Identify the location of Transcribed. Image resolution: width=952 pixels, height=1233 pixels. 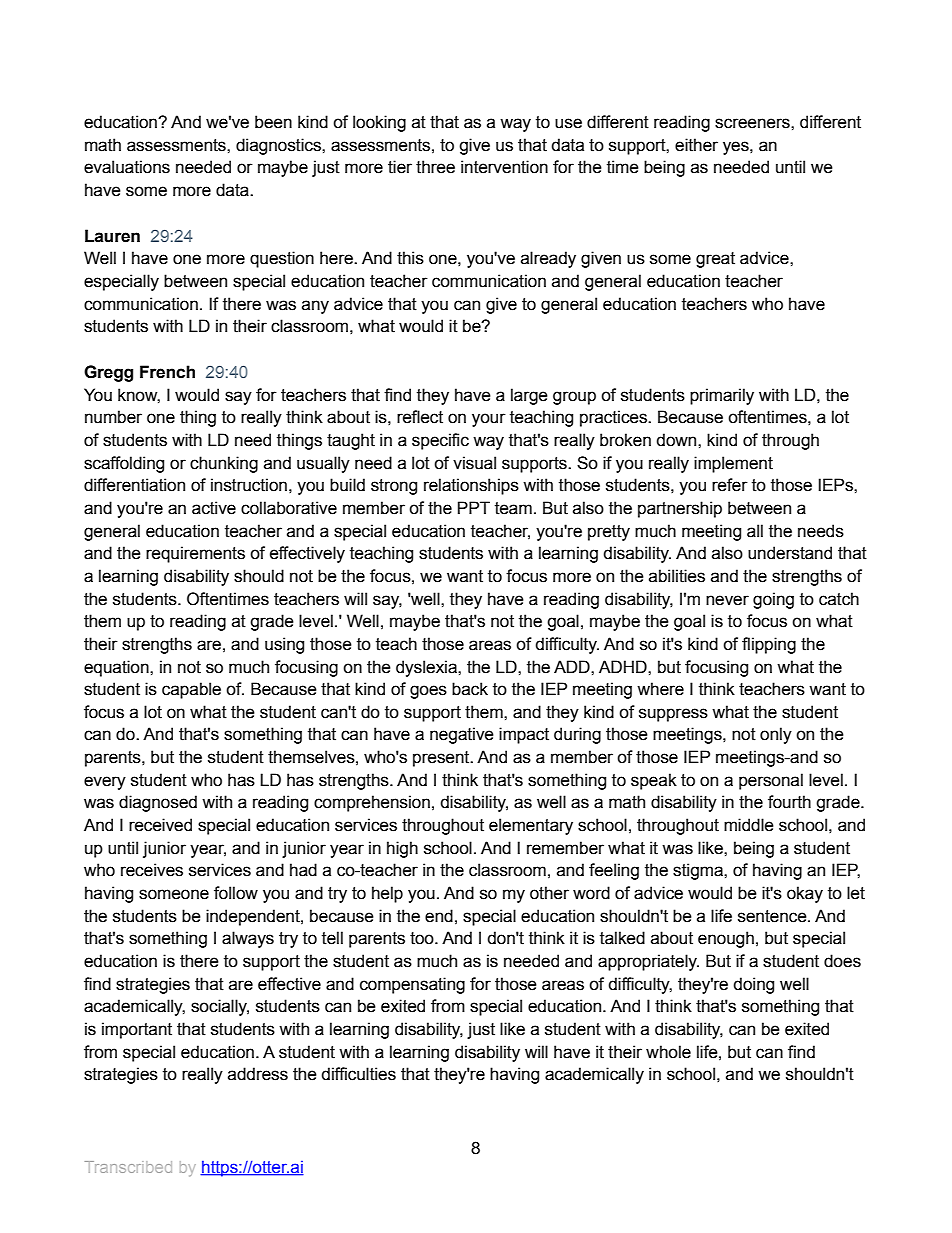
(128, 1167).
